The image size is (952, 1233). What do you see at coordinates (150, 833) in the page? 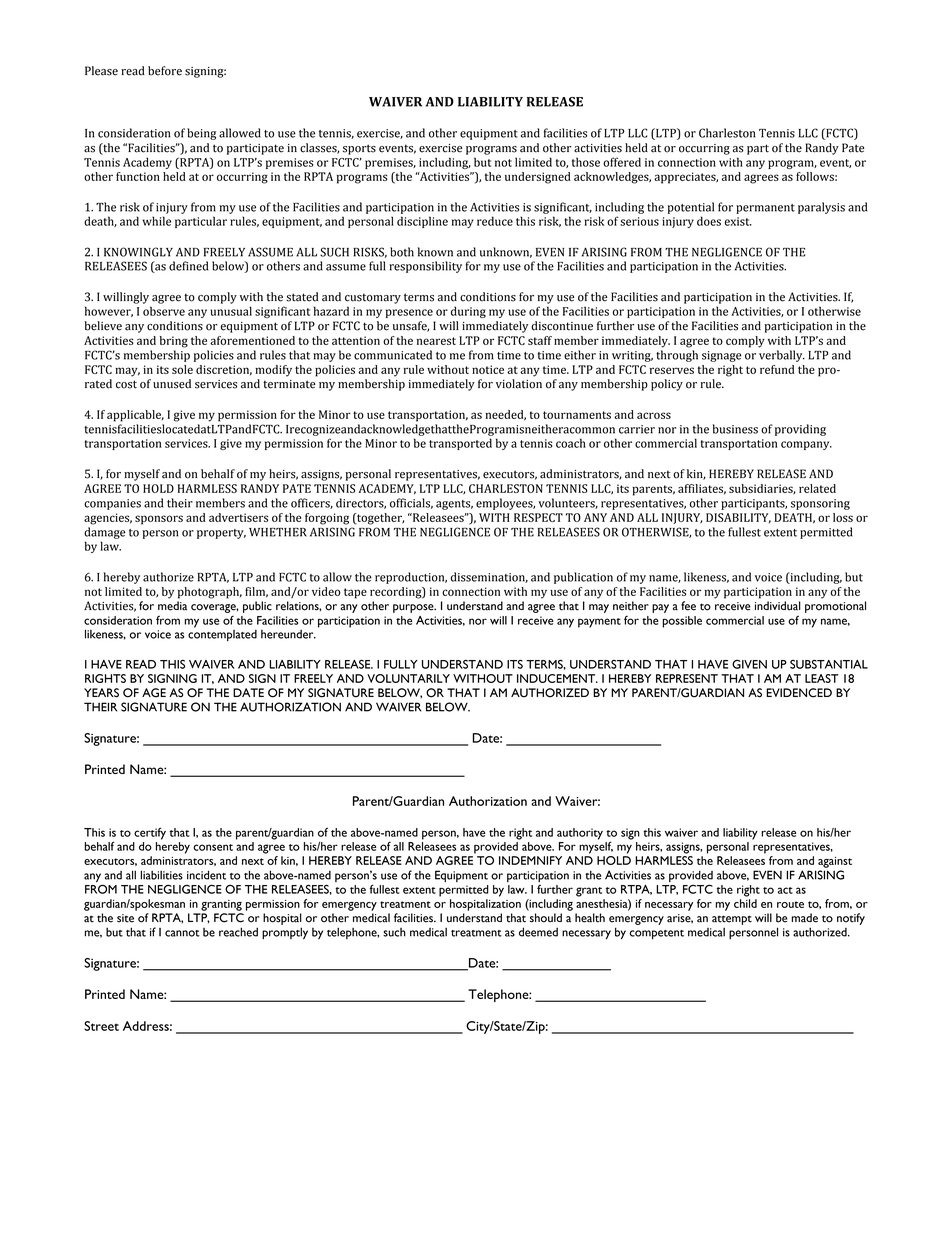
I see `certify` at bounding box center [150, 833].
